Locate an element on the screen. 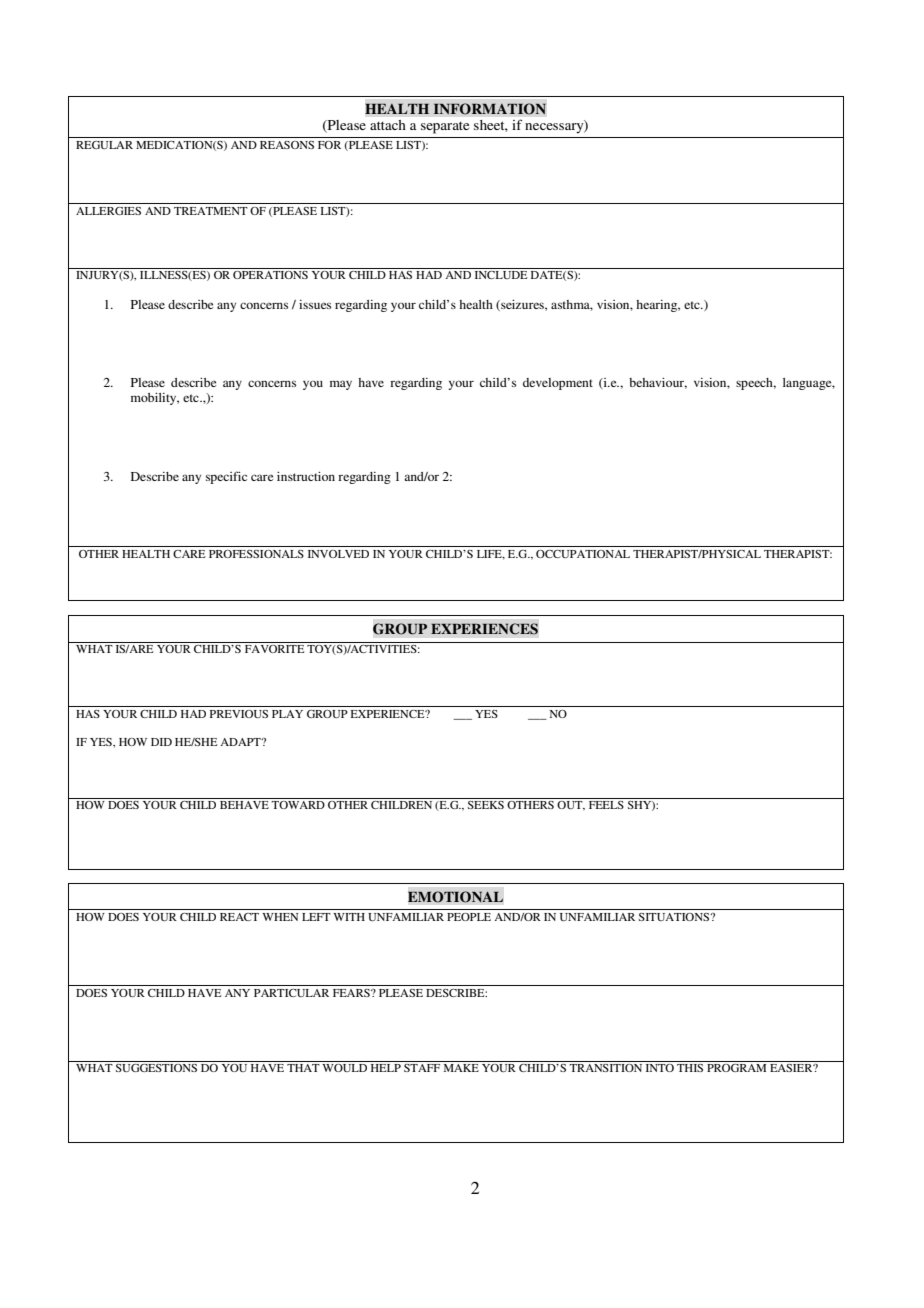 Image resolution: width=924 pixels, height=1308 pixels. DID is located at coordinates (161, 742).
